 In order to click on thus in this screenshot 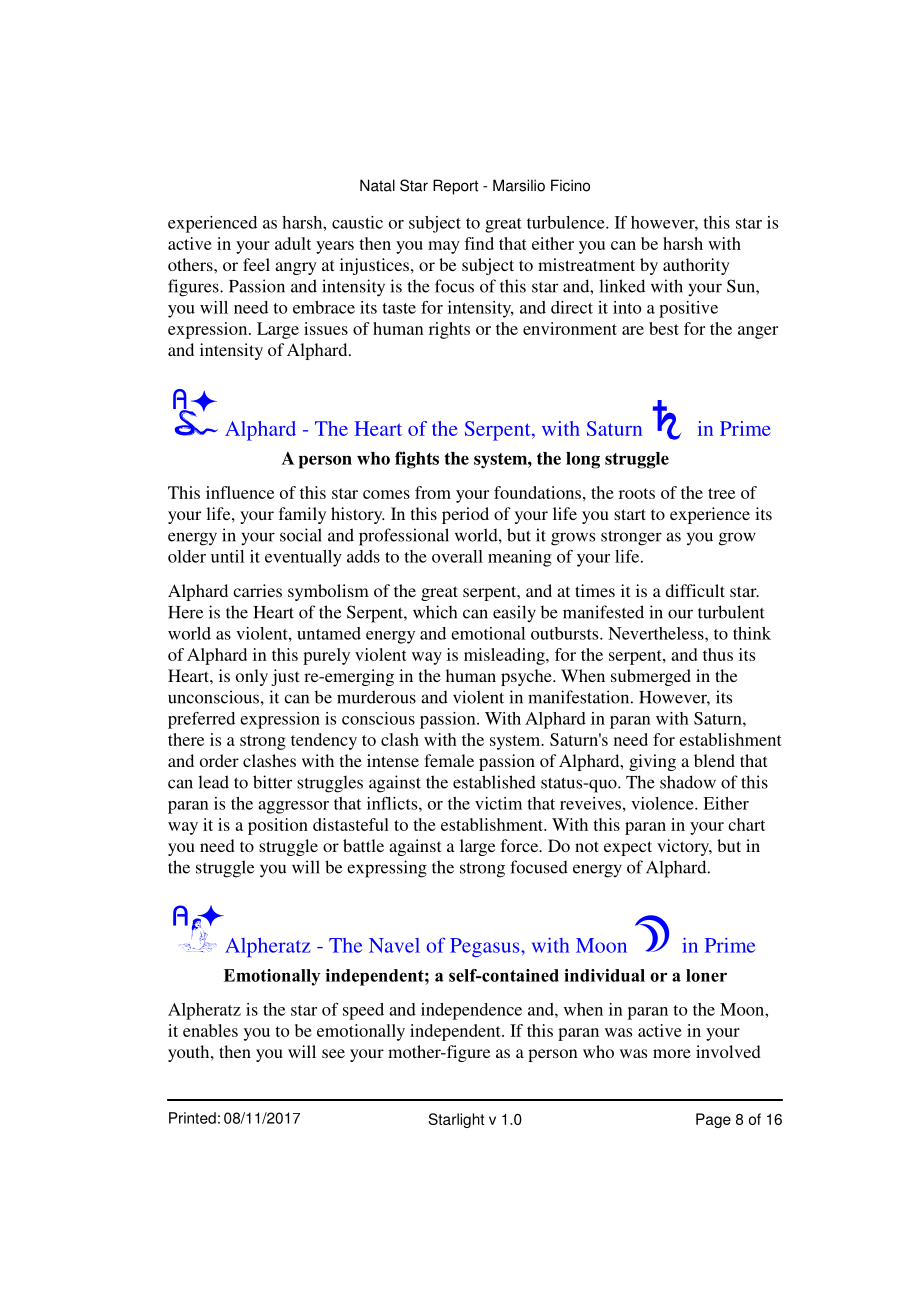, I will do `click(718, 654)`.
